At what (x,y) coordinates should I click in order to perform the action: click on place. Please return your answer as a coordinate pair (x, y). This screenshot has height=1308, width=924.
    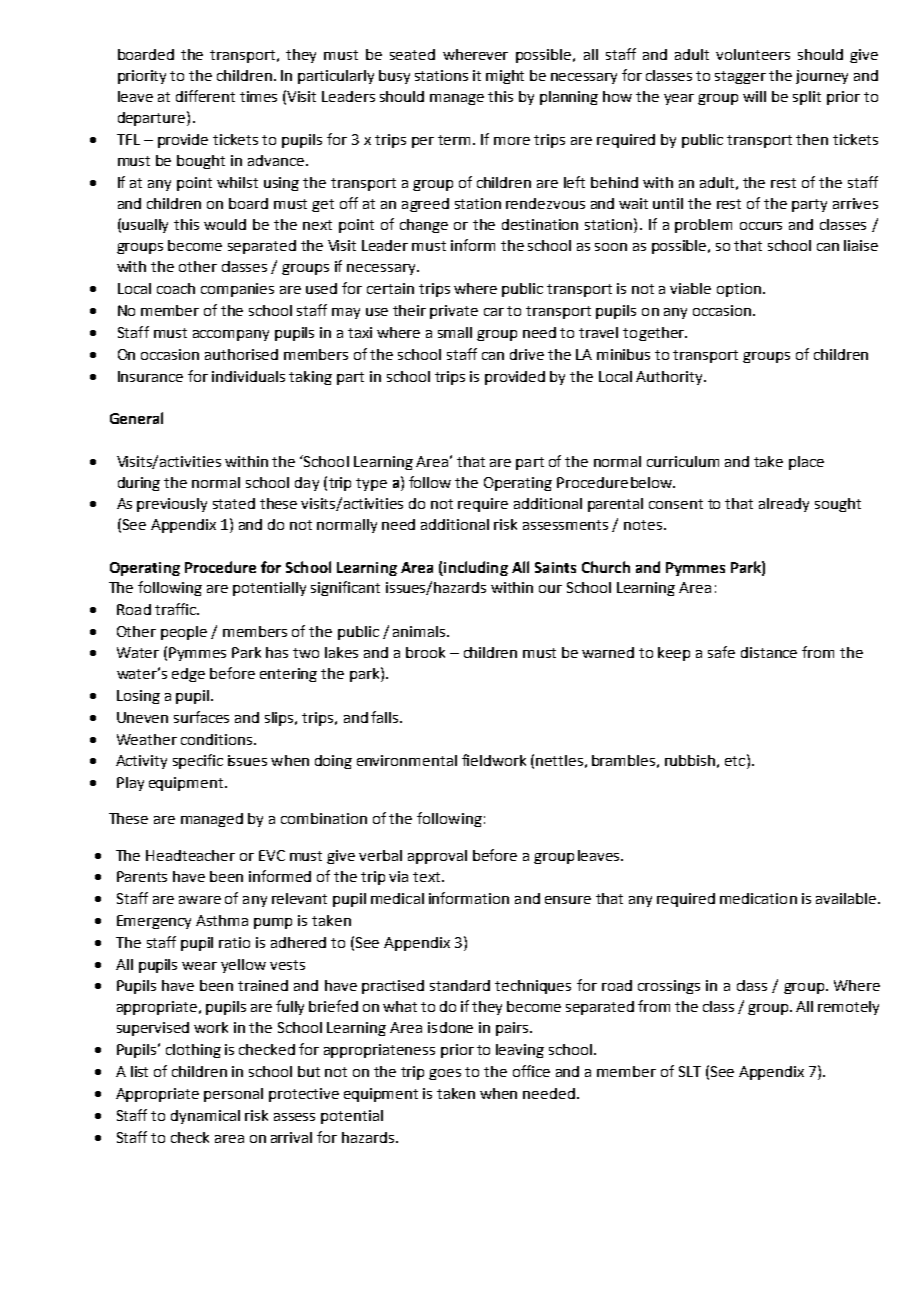
    Looking at the image, I should click on (806, 463).
